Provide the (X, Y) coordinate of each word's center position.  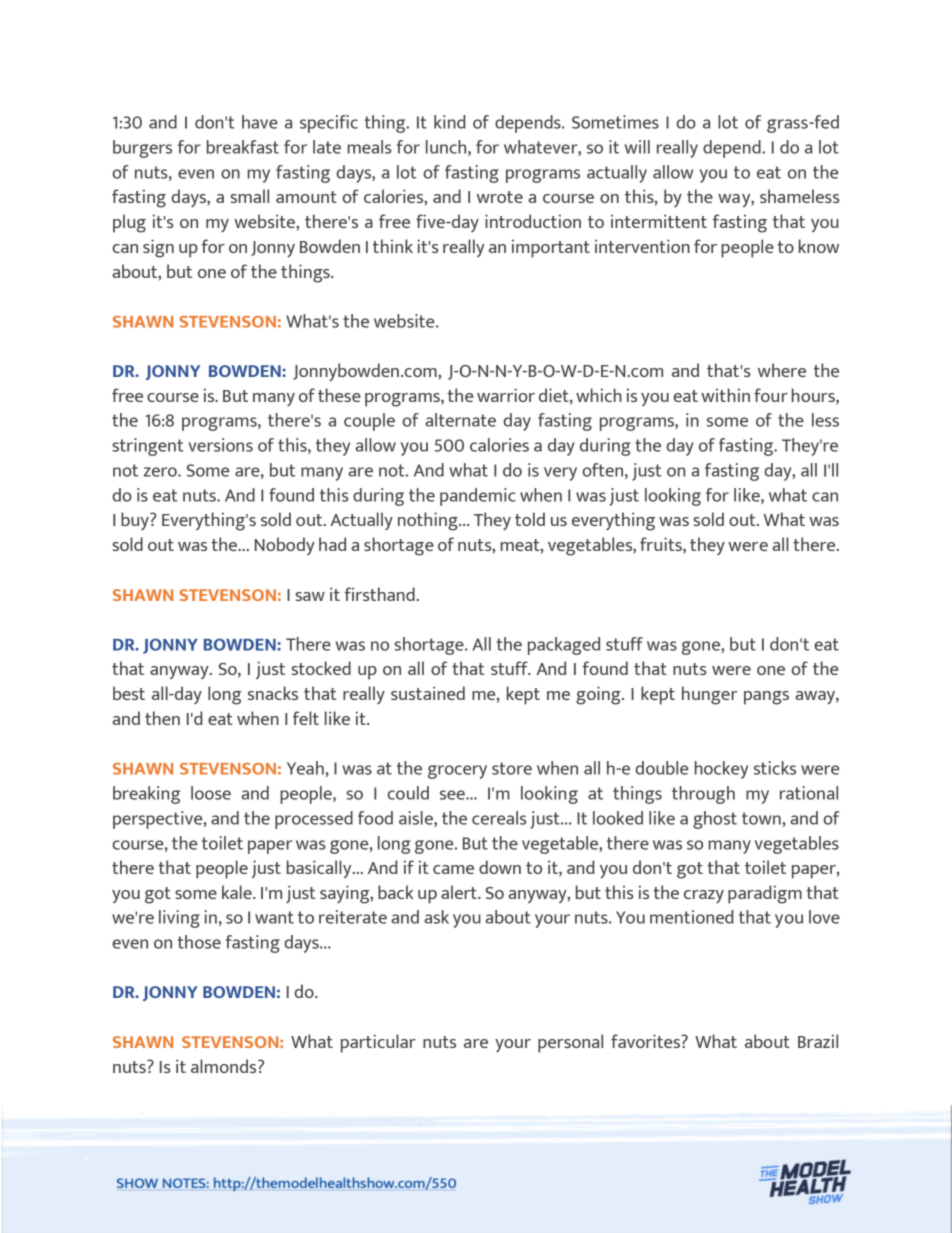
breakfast (243, 147)
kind (450, 122)
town (761, 818)
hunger (710, 695)
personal (570, 1043)
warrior (506, 395)
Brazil (818, 1041)
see (453, 795)
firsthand (380, 594)
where (782, 370)
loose (211, 793)
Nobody (285, 546)
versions (220, 445)
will (637, 147)
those (199, 942)
